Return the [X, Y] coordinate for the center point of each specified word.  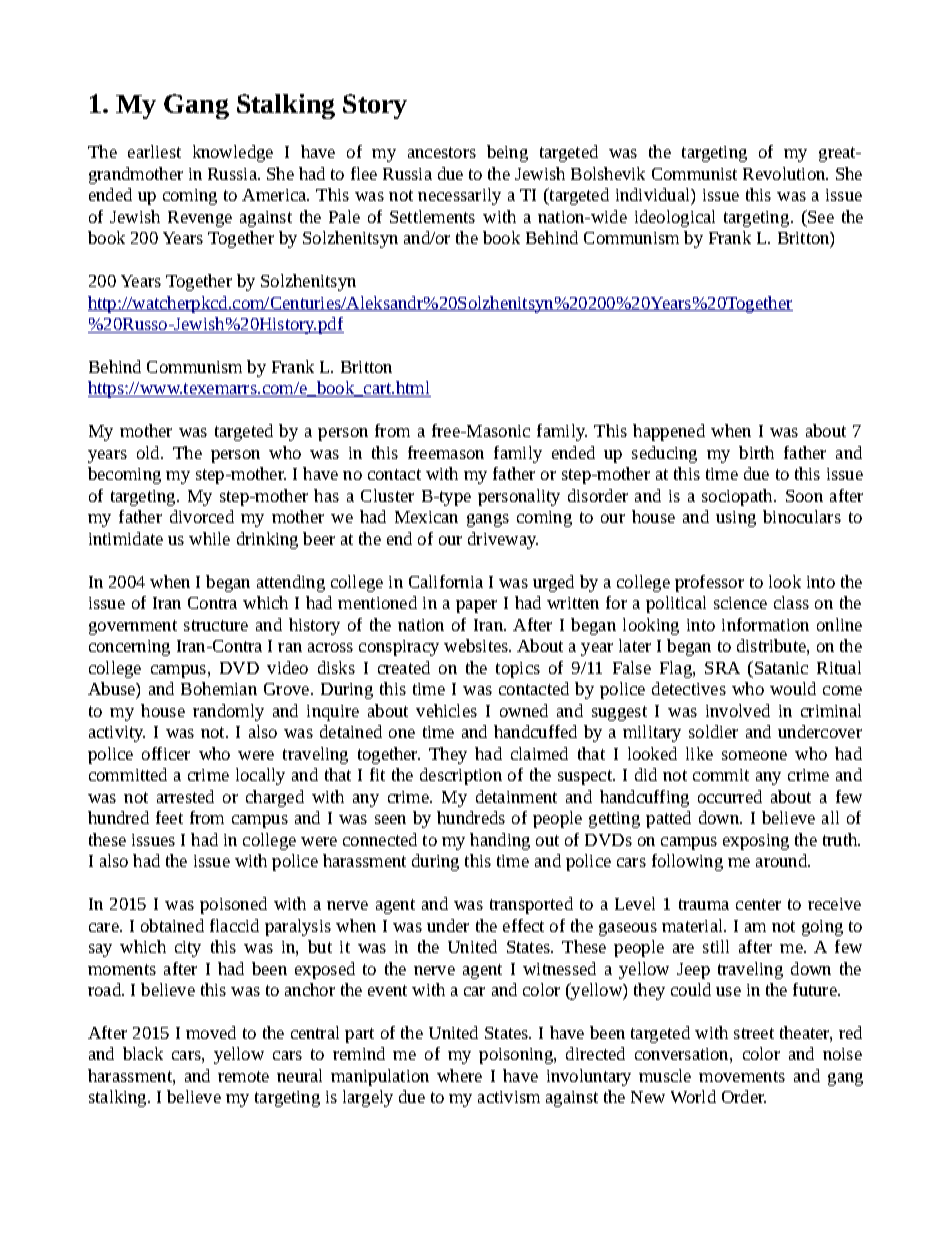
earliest [154, 151]
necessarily [459, 196]
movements [742, 1076]
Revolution [785, 173]
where [459, 1075]
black [143, 1053]
